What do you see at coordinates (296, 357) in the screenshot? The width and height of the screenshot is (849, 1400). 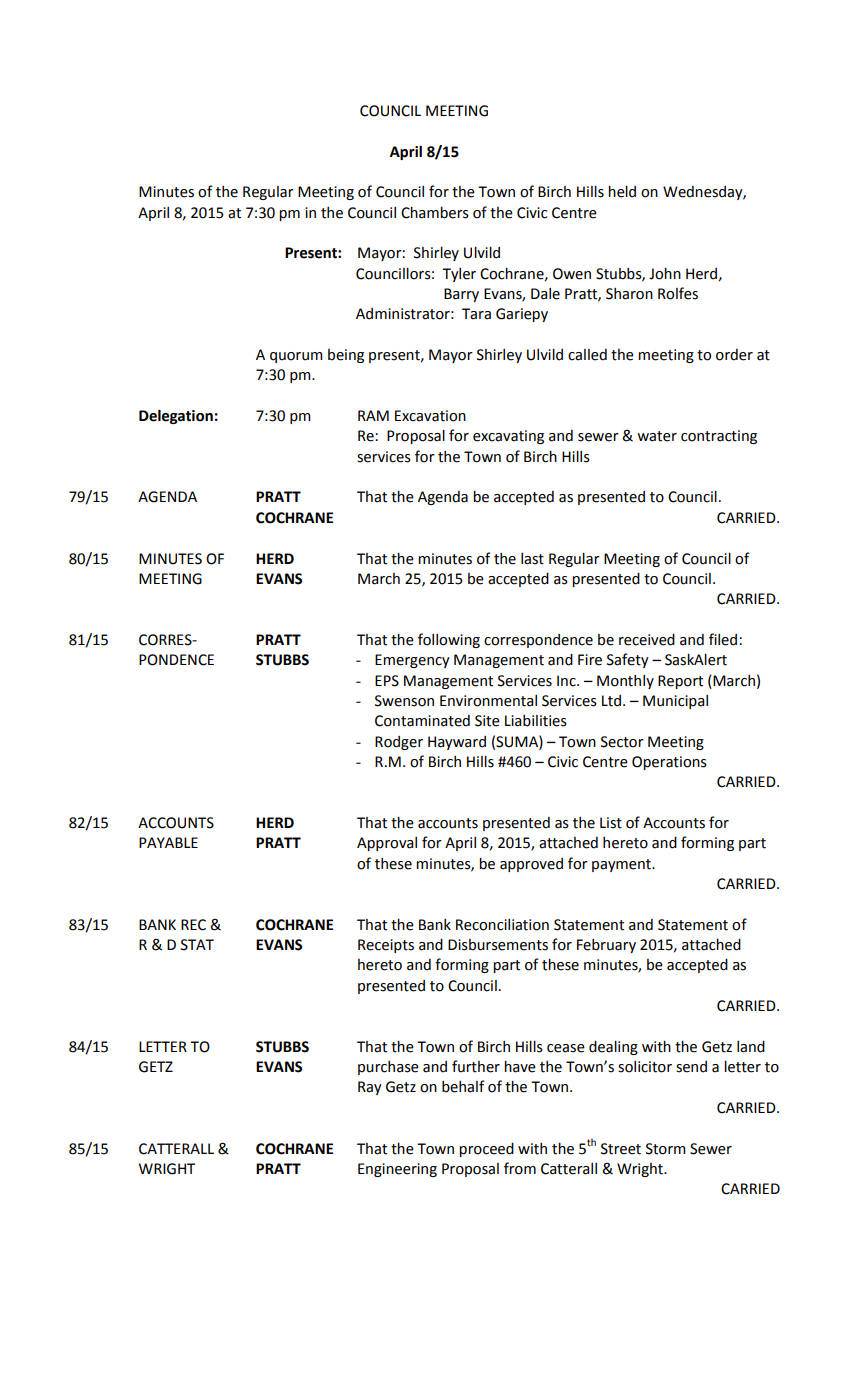 I see `quorum` at bounding box center [296, 357].
